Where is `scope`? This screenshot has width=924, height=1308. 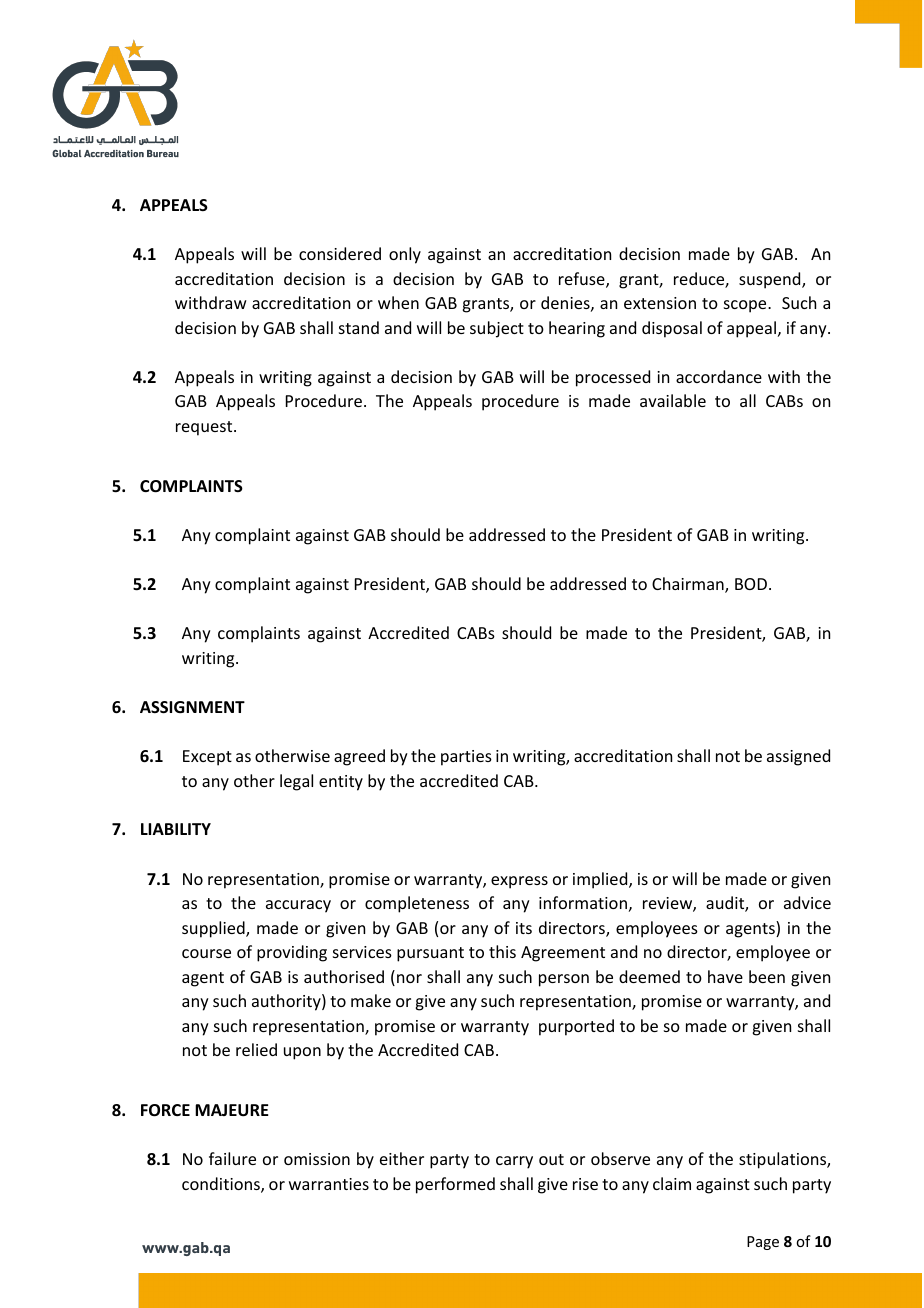
scope is located at coordinates (746, 306).
